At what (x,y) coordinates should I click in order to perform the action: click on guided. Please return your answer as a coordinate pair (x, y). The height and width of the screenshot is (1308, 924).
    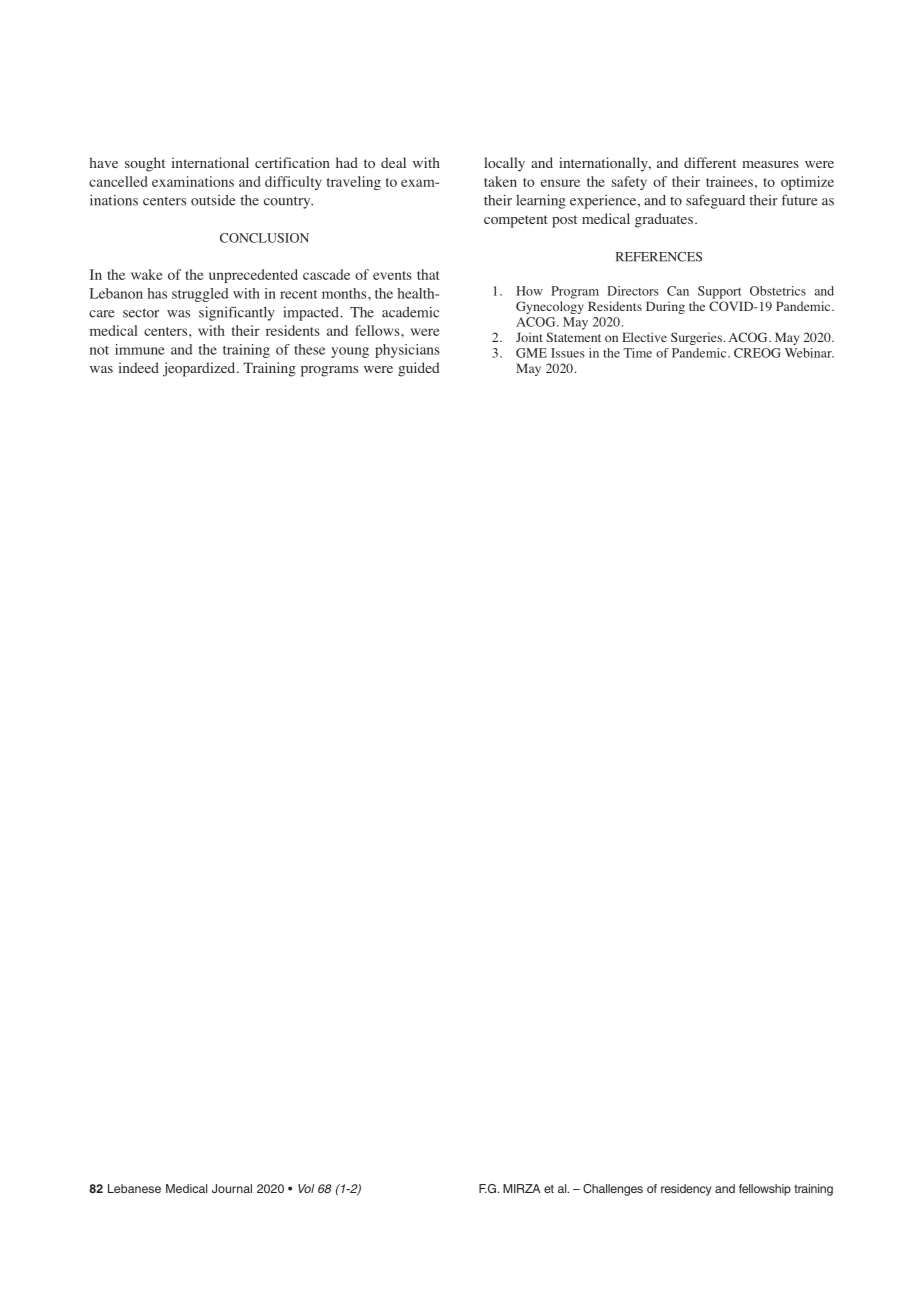
    Looking at the image, I should click on (419, 369).
